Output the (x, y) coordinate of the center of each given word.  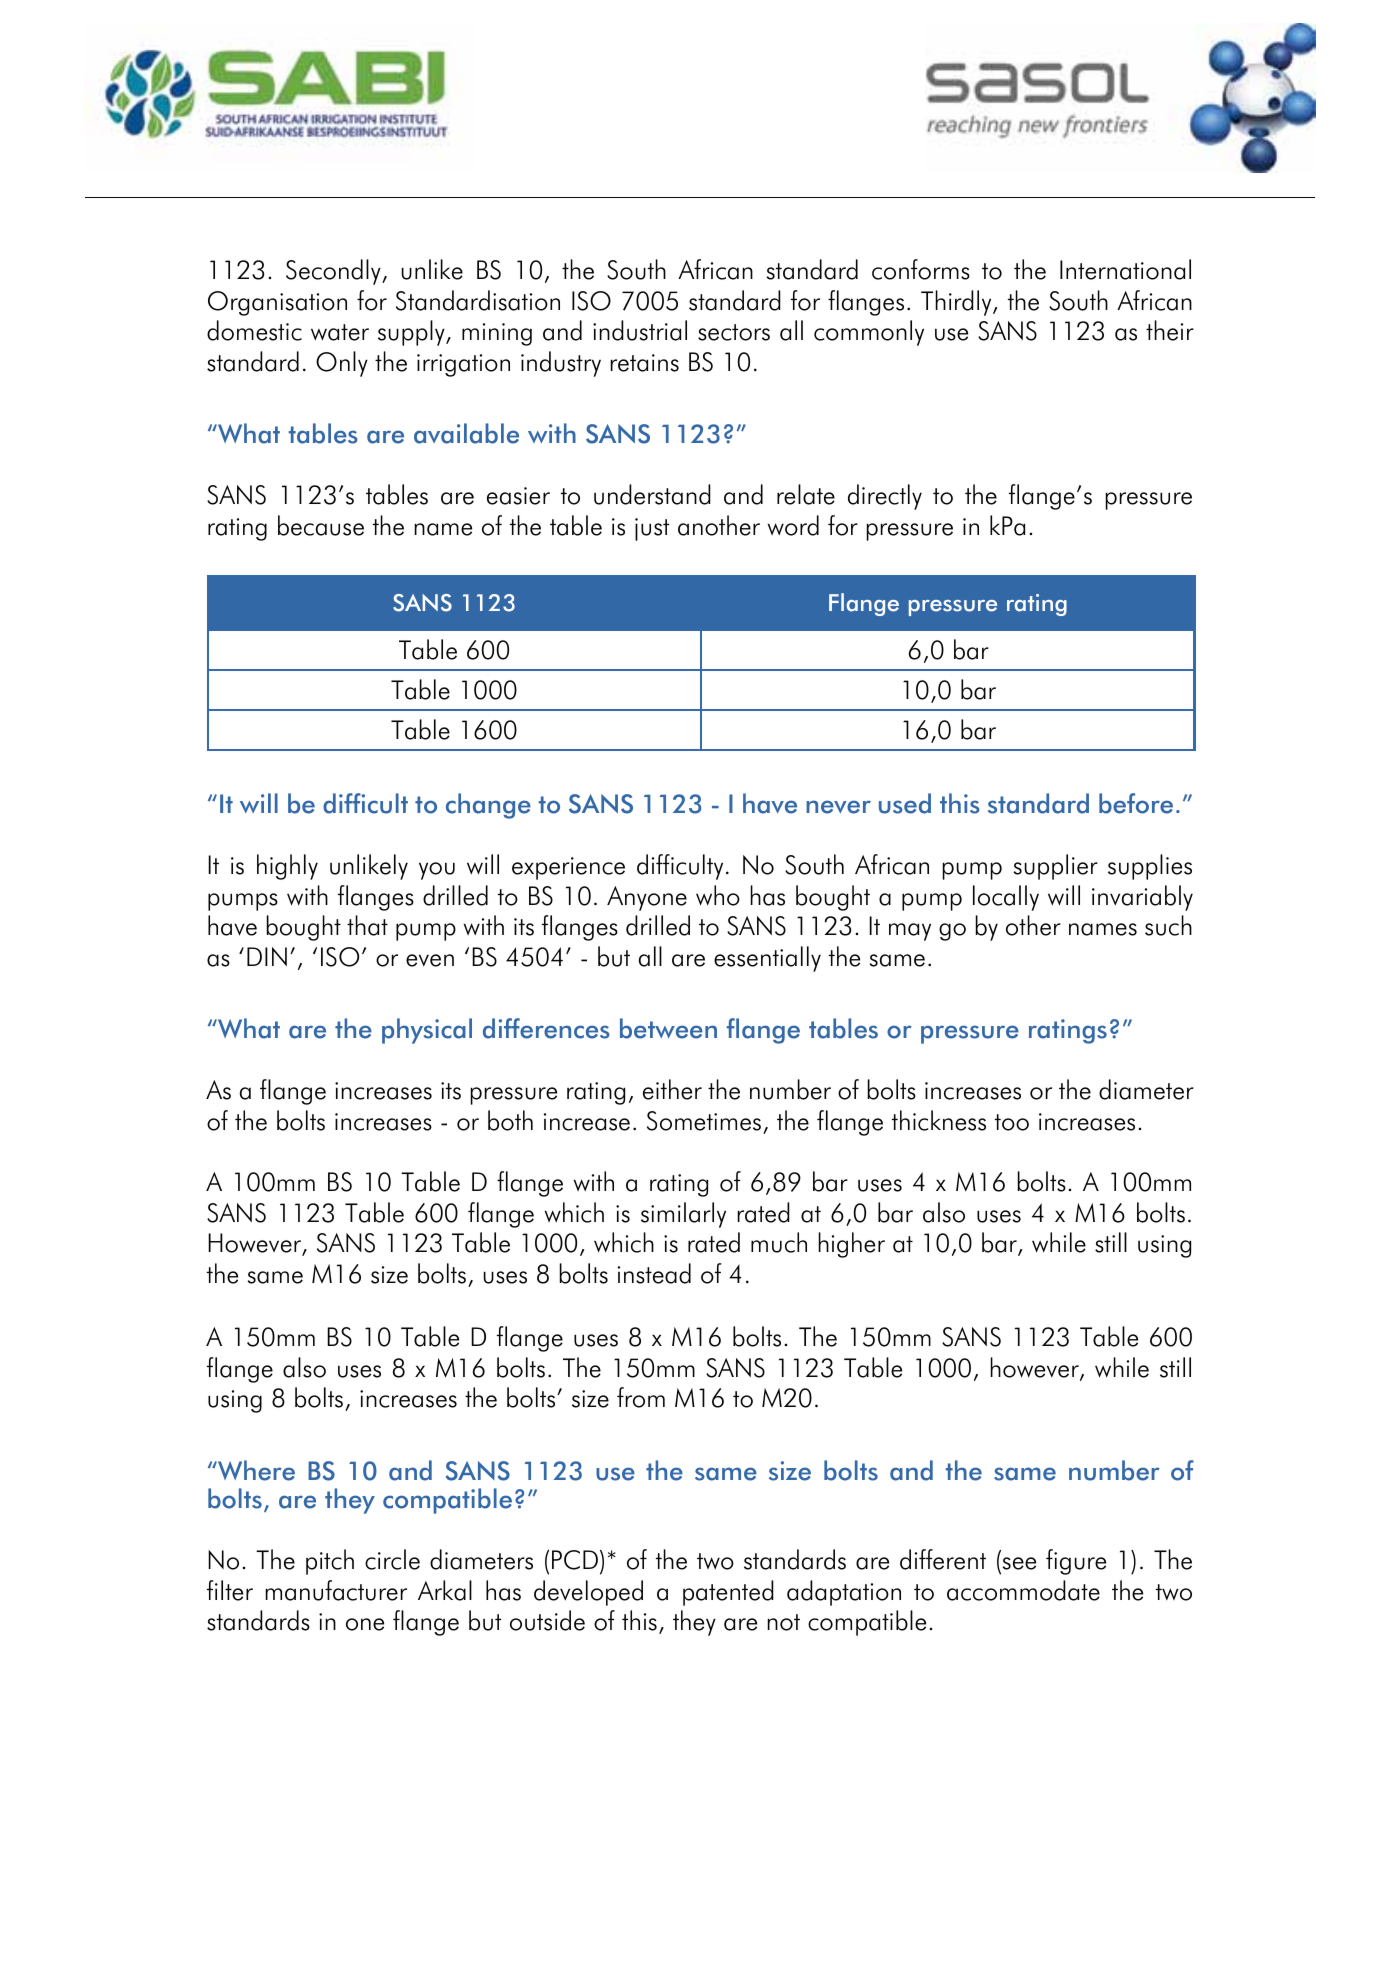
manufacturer (336, 1590)
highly (287, 867)
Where (255, 1470)
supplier (1056, 867)
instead (654, 1273)
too (1012, 1122)
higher (852, 1245)
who (718, 895)
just (652, 529)
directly (885, 497)
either (672, 1089)
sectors (734, 332)
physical (427, 1031)
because (321, 525)
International (1125, 269)
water (340, 332)
